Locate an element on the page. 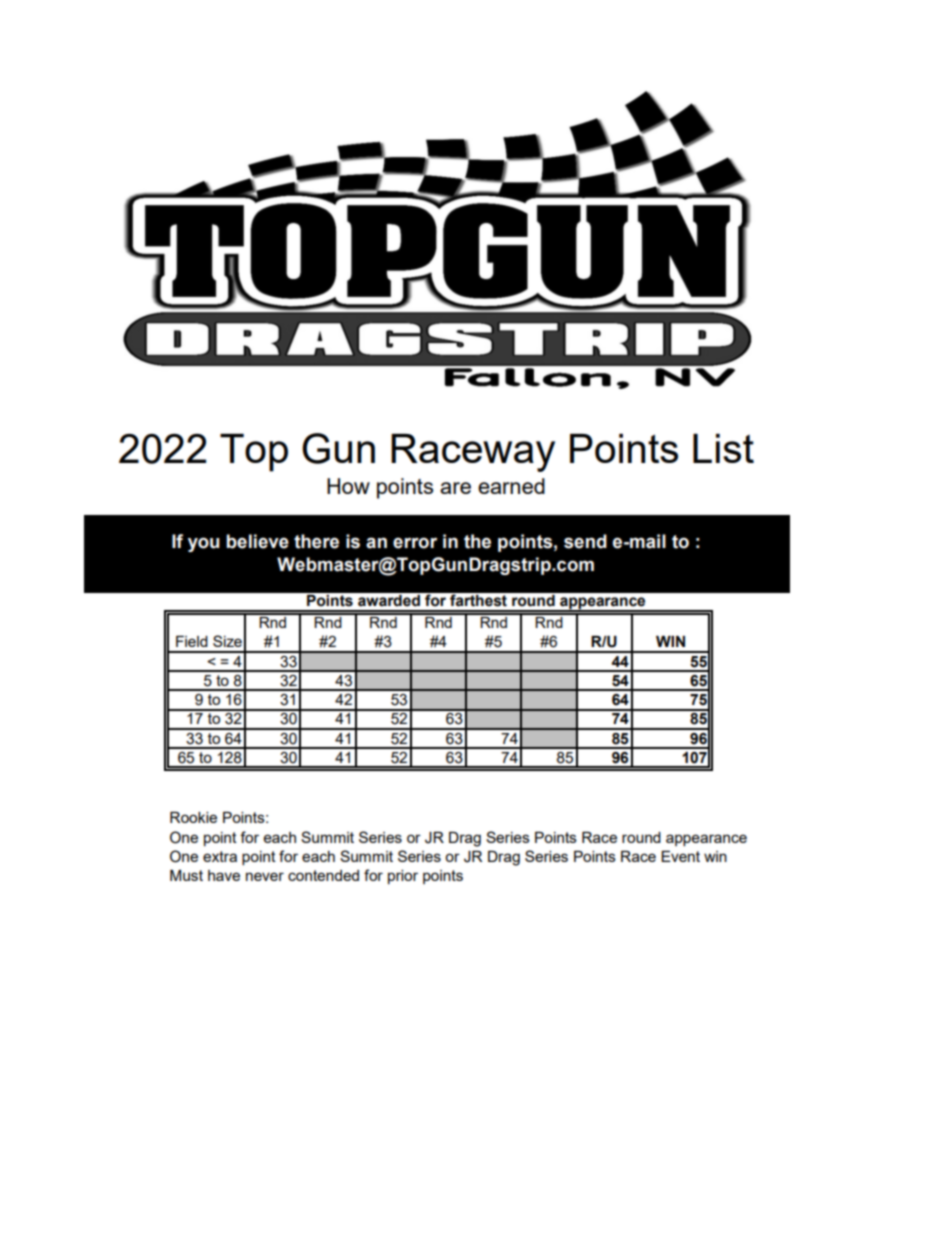 This document has height=1233, width=952. never is located at coordinates (265, 876).
